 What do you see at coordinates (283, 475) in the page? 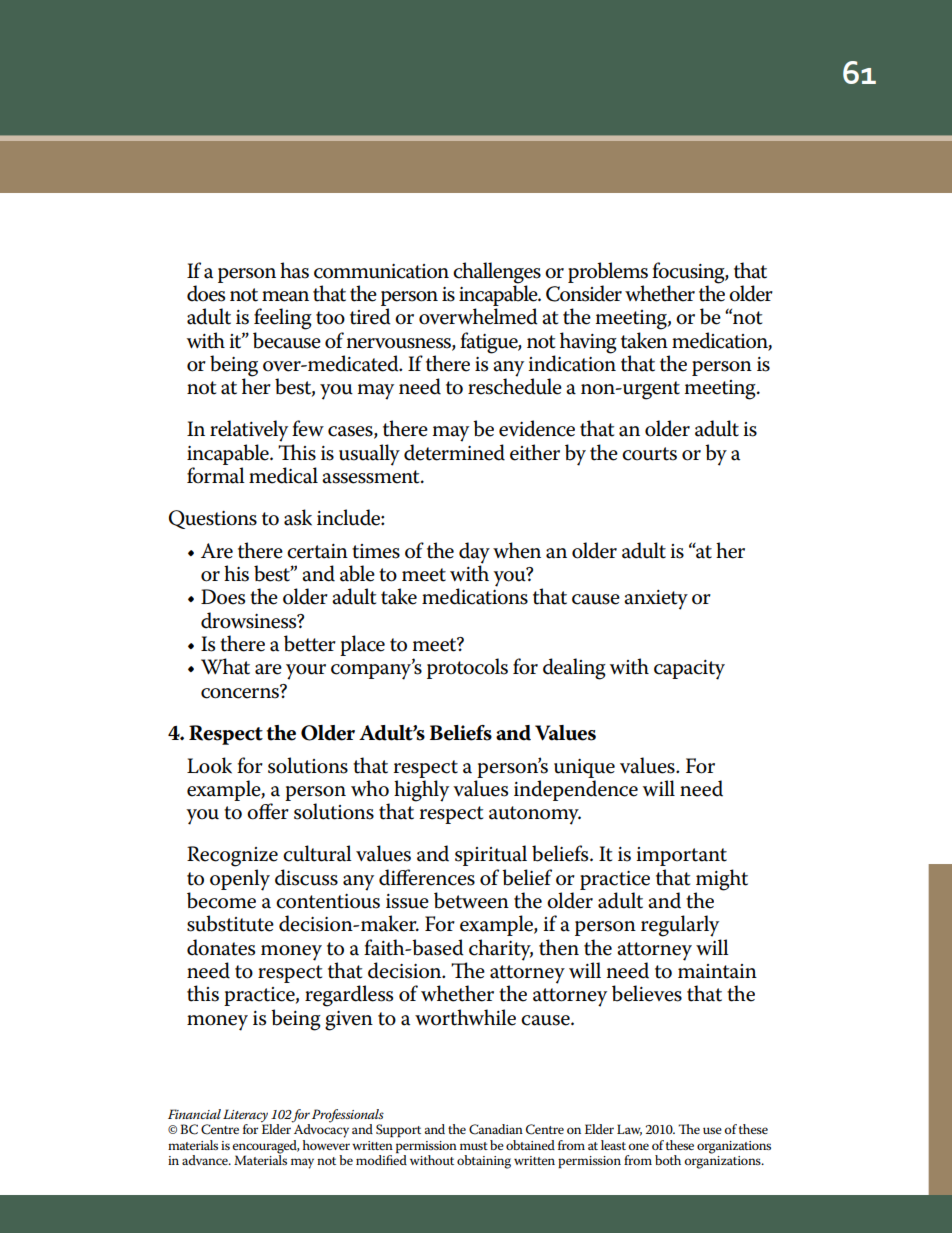
I see `medical` at bounding box center [283, 475].
